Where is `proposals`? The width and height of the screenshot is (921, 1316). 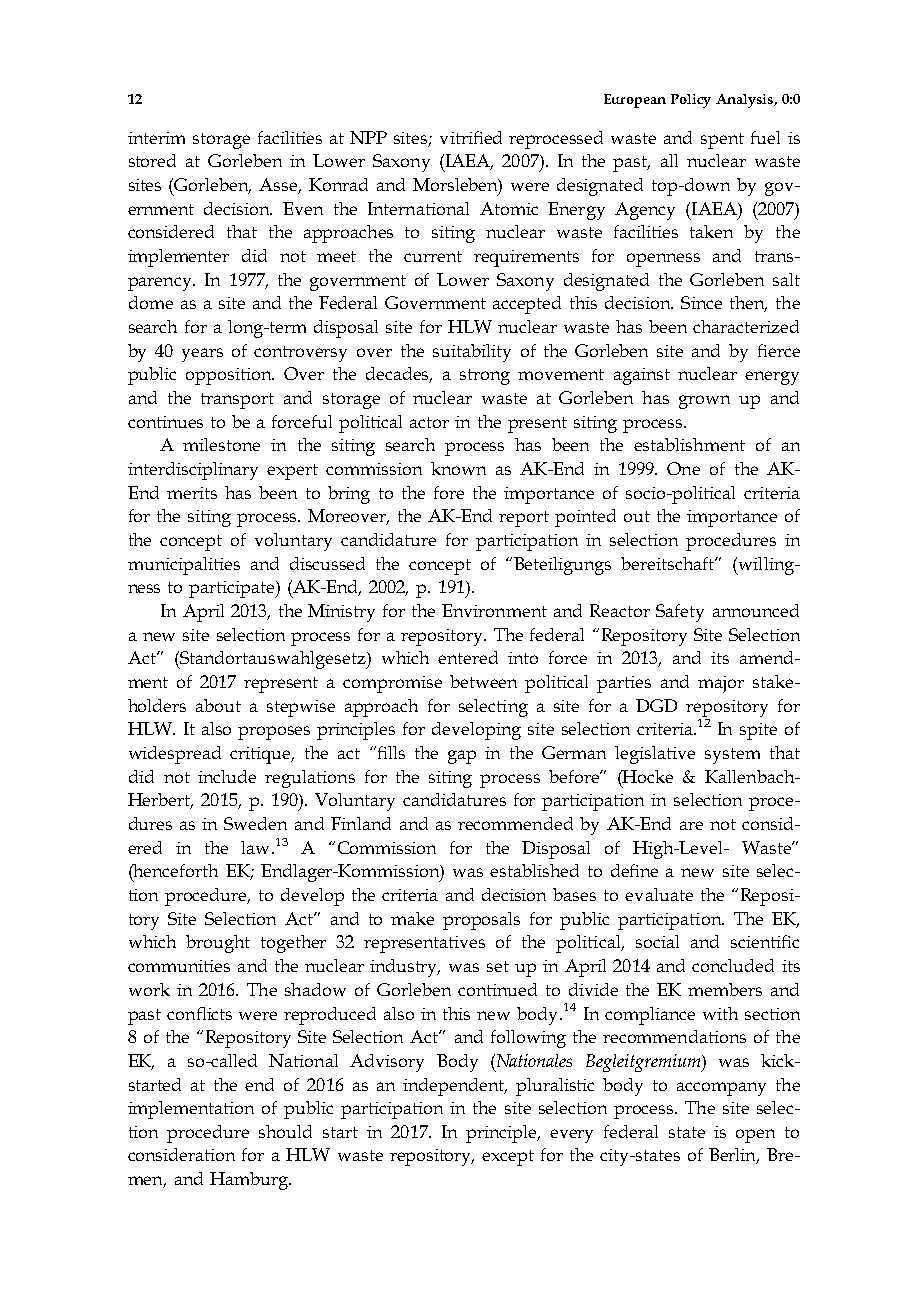
proposals is located at coordinates (481, 921).
